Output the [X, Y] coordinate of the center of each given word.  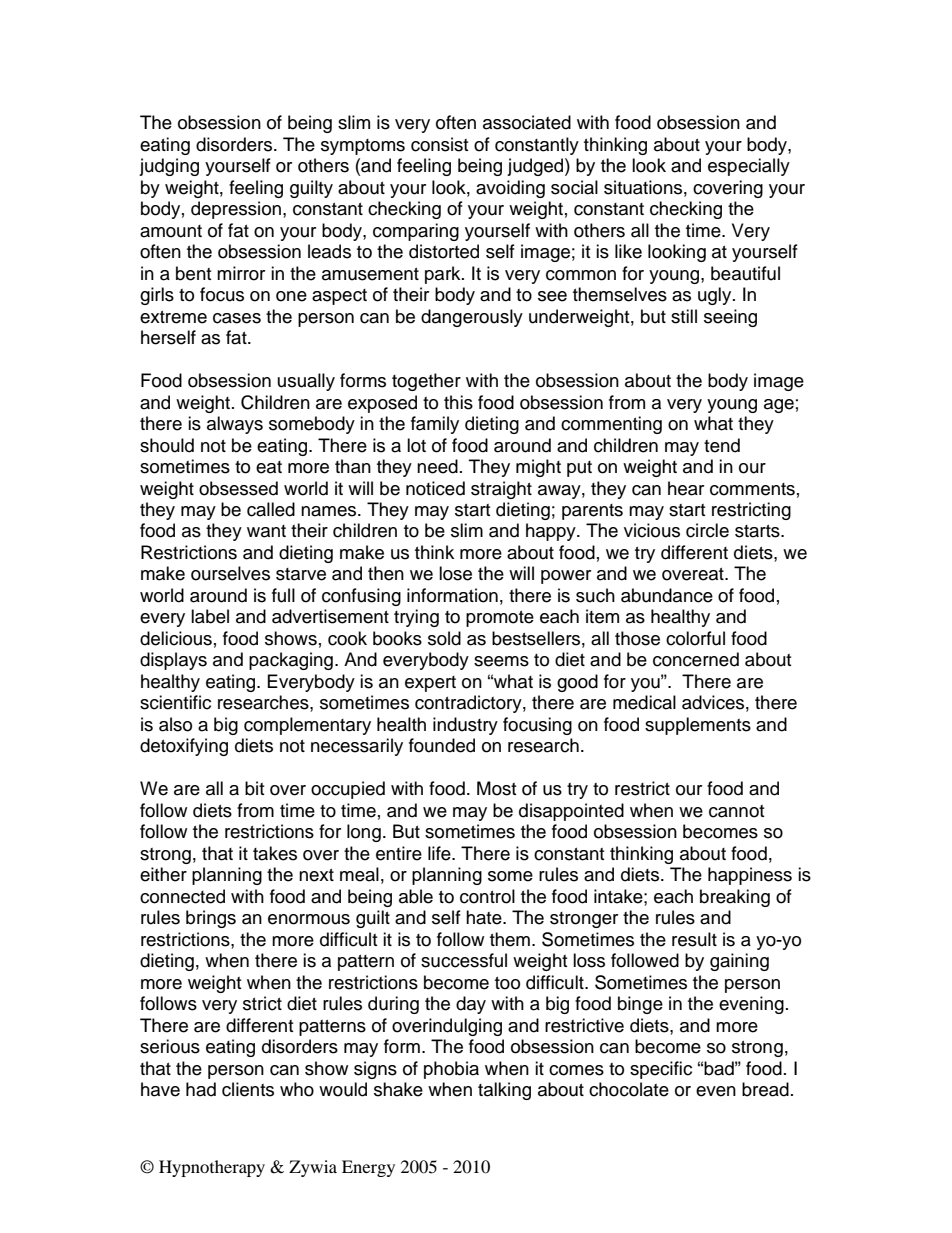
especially [749, 167]
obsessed [238, 488]
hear [686, 488]
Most [496, 788]
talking [504, 1091]
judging [169, 167]
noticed [435, 488]
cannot [736, 811]
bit [254, 788]
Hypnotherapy [212, 1168]
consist [439, 144]
